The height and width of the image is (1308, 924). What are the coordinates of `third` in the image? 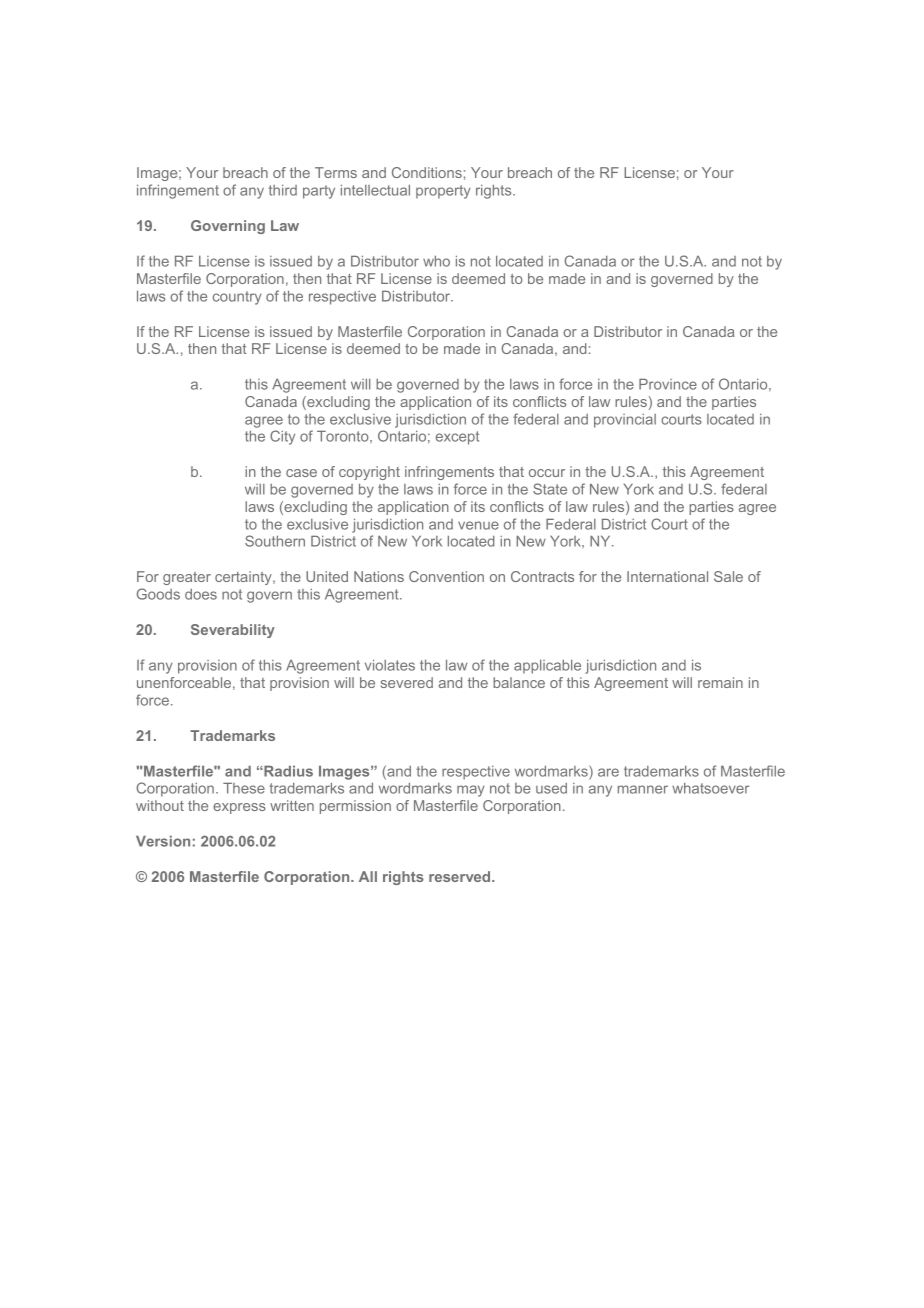 It's located at (283, 190).
